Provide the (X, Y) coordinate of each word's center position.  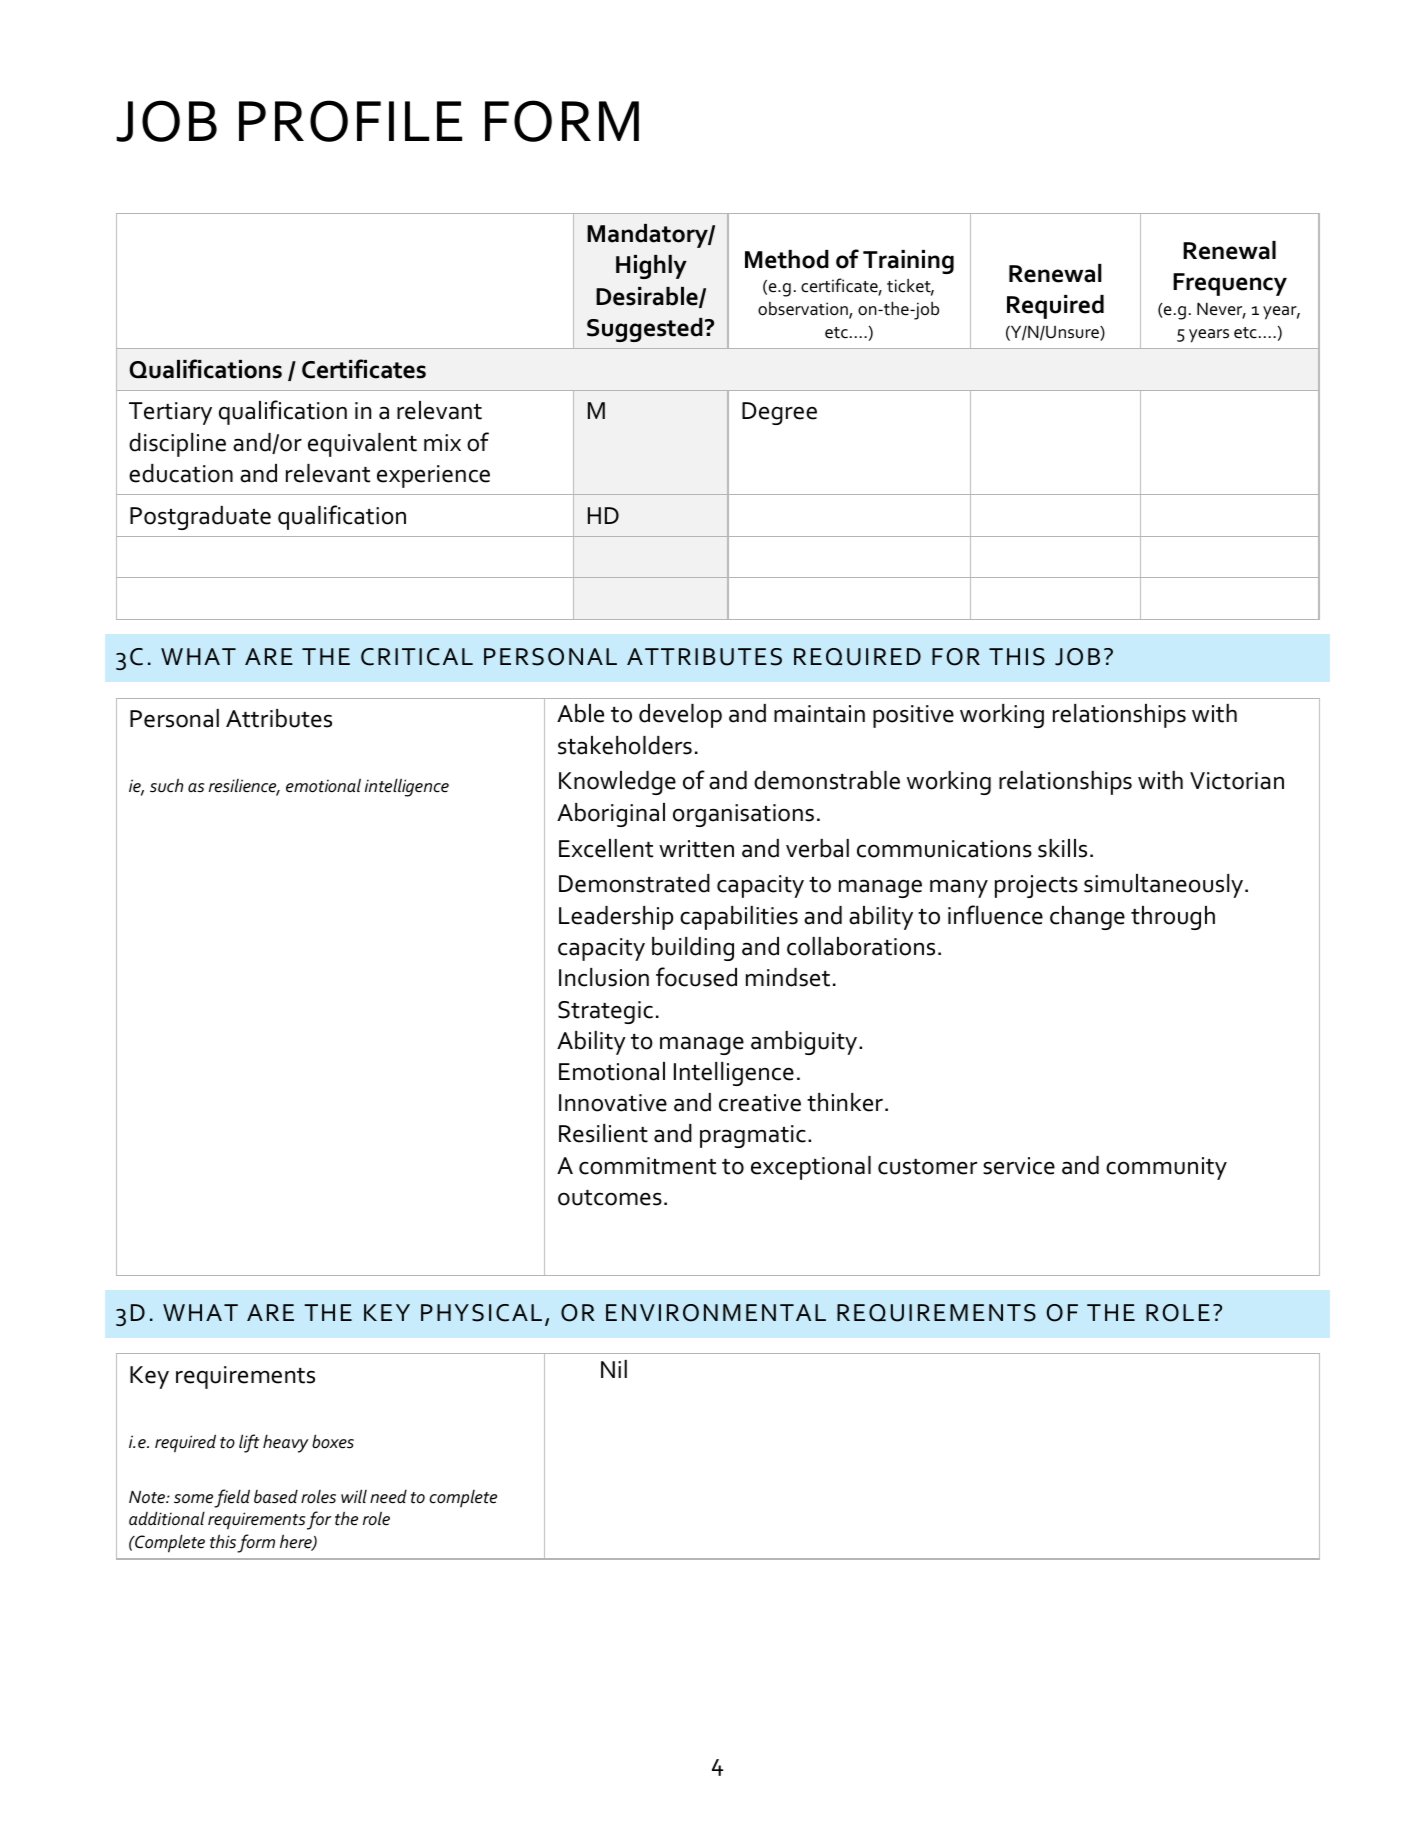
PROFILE (350, 121)
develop (680, 716)
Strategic (605, 1012)
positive (913, 716)
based (276, 1497)
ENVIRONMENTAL (716, 1313)
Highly (651, 267)
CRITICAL (417, 657)
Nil (614, 1369)
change (1087, 918)
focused (696, 977)
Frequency (1230, 284)
